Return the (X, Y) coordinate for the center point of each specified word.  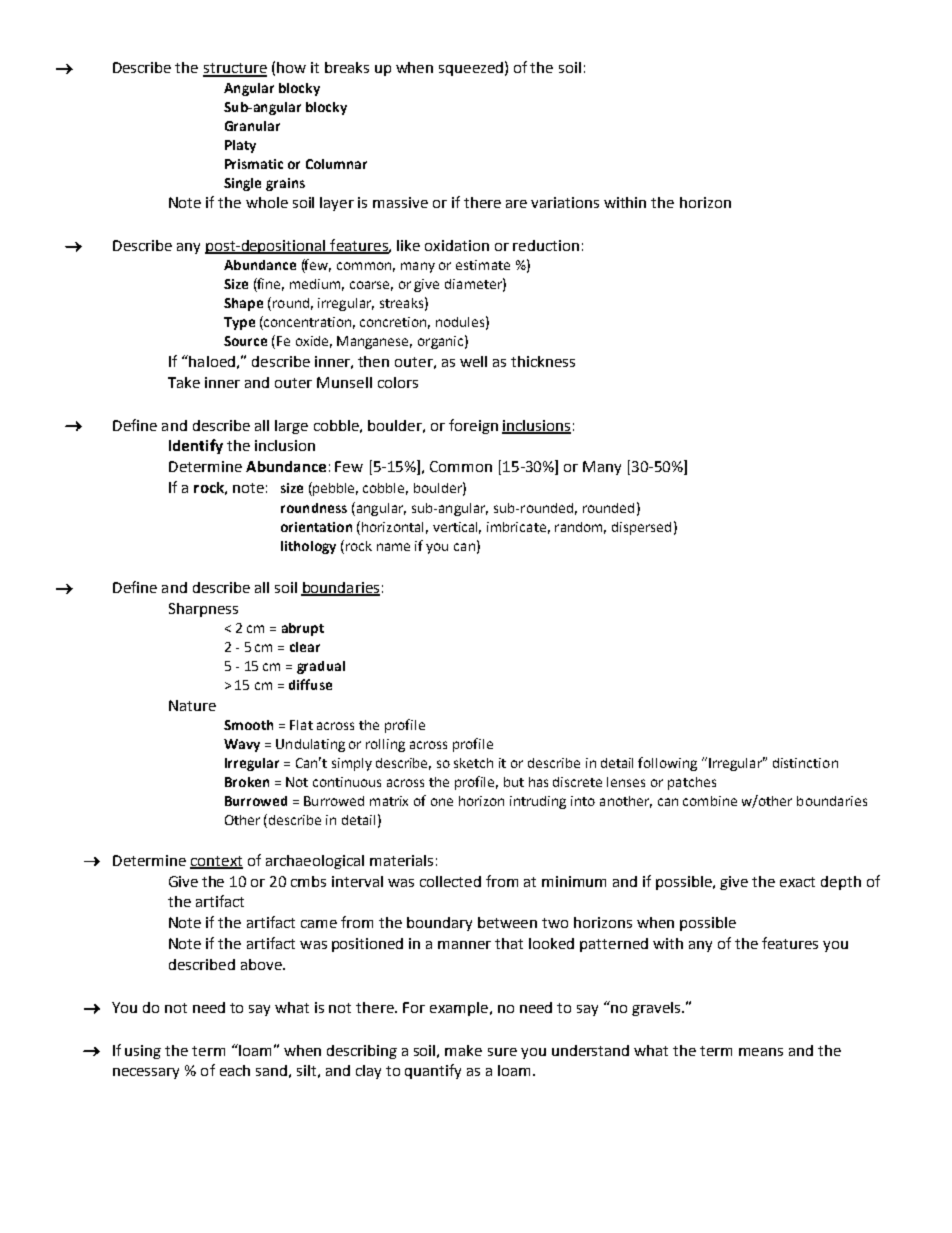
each (235, 1070)
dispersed (641, 528)
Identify (196, 446)
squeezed (471, 69)
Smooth (248, 725)
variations (565, 202)
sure (502, 1052)
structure (235, 69)
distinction (805, 763)
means (761, 1052)
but (514, 782)
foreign (473, 426)
